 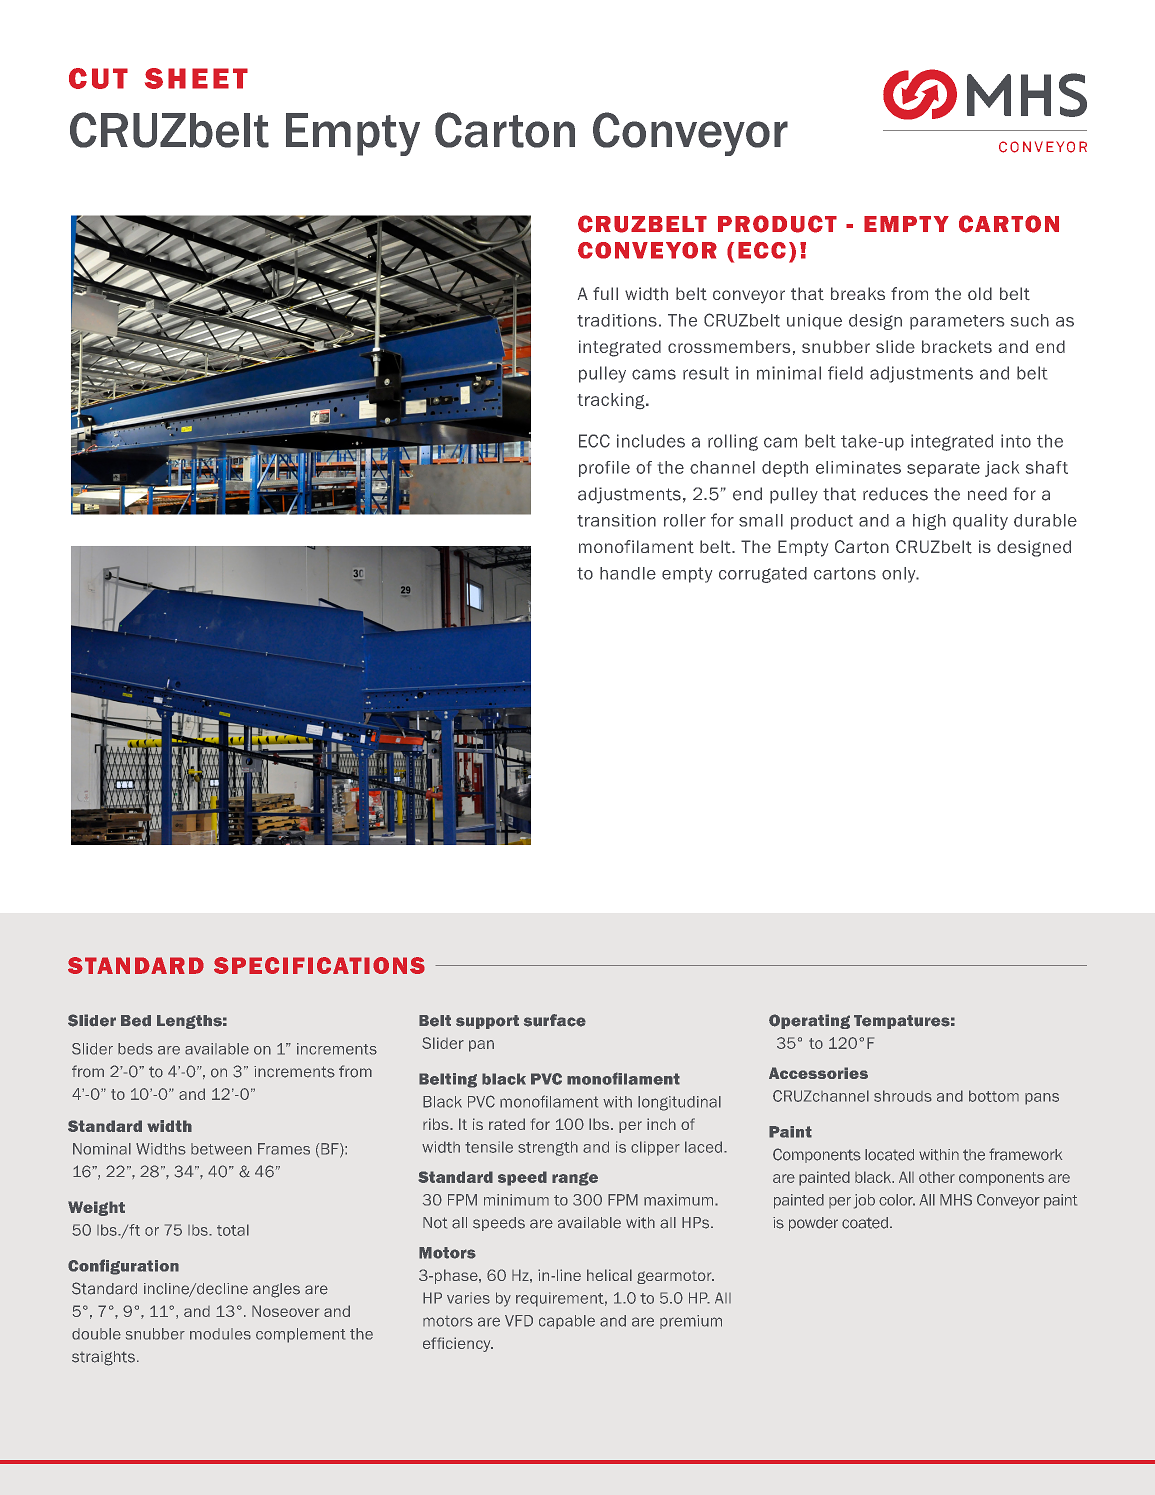 I want to click on full, so click(x=605, y=293).
